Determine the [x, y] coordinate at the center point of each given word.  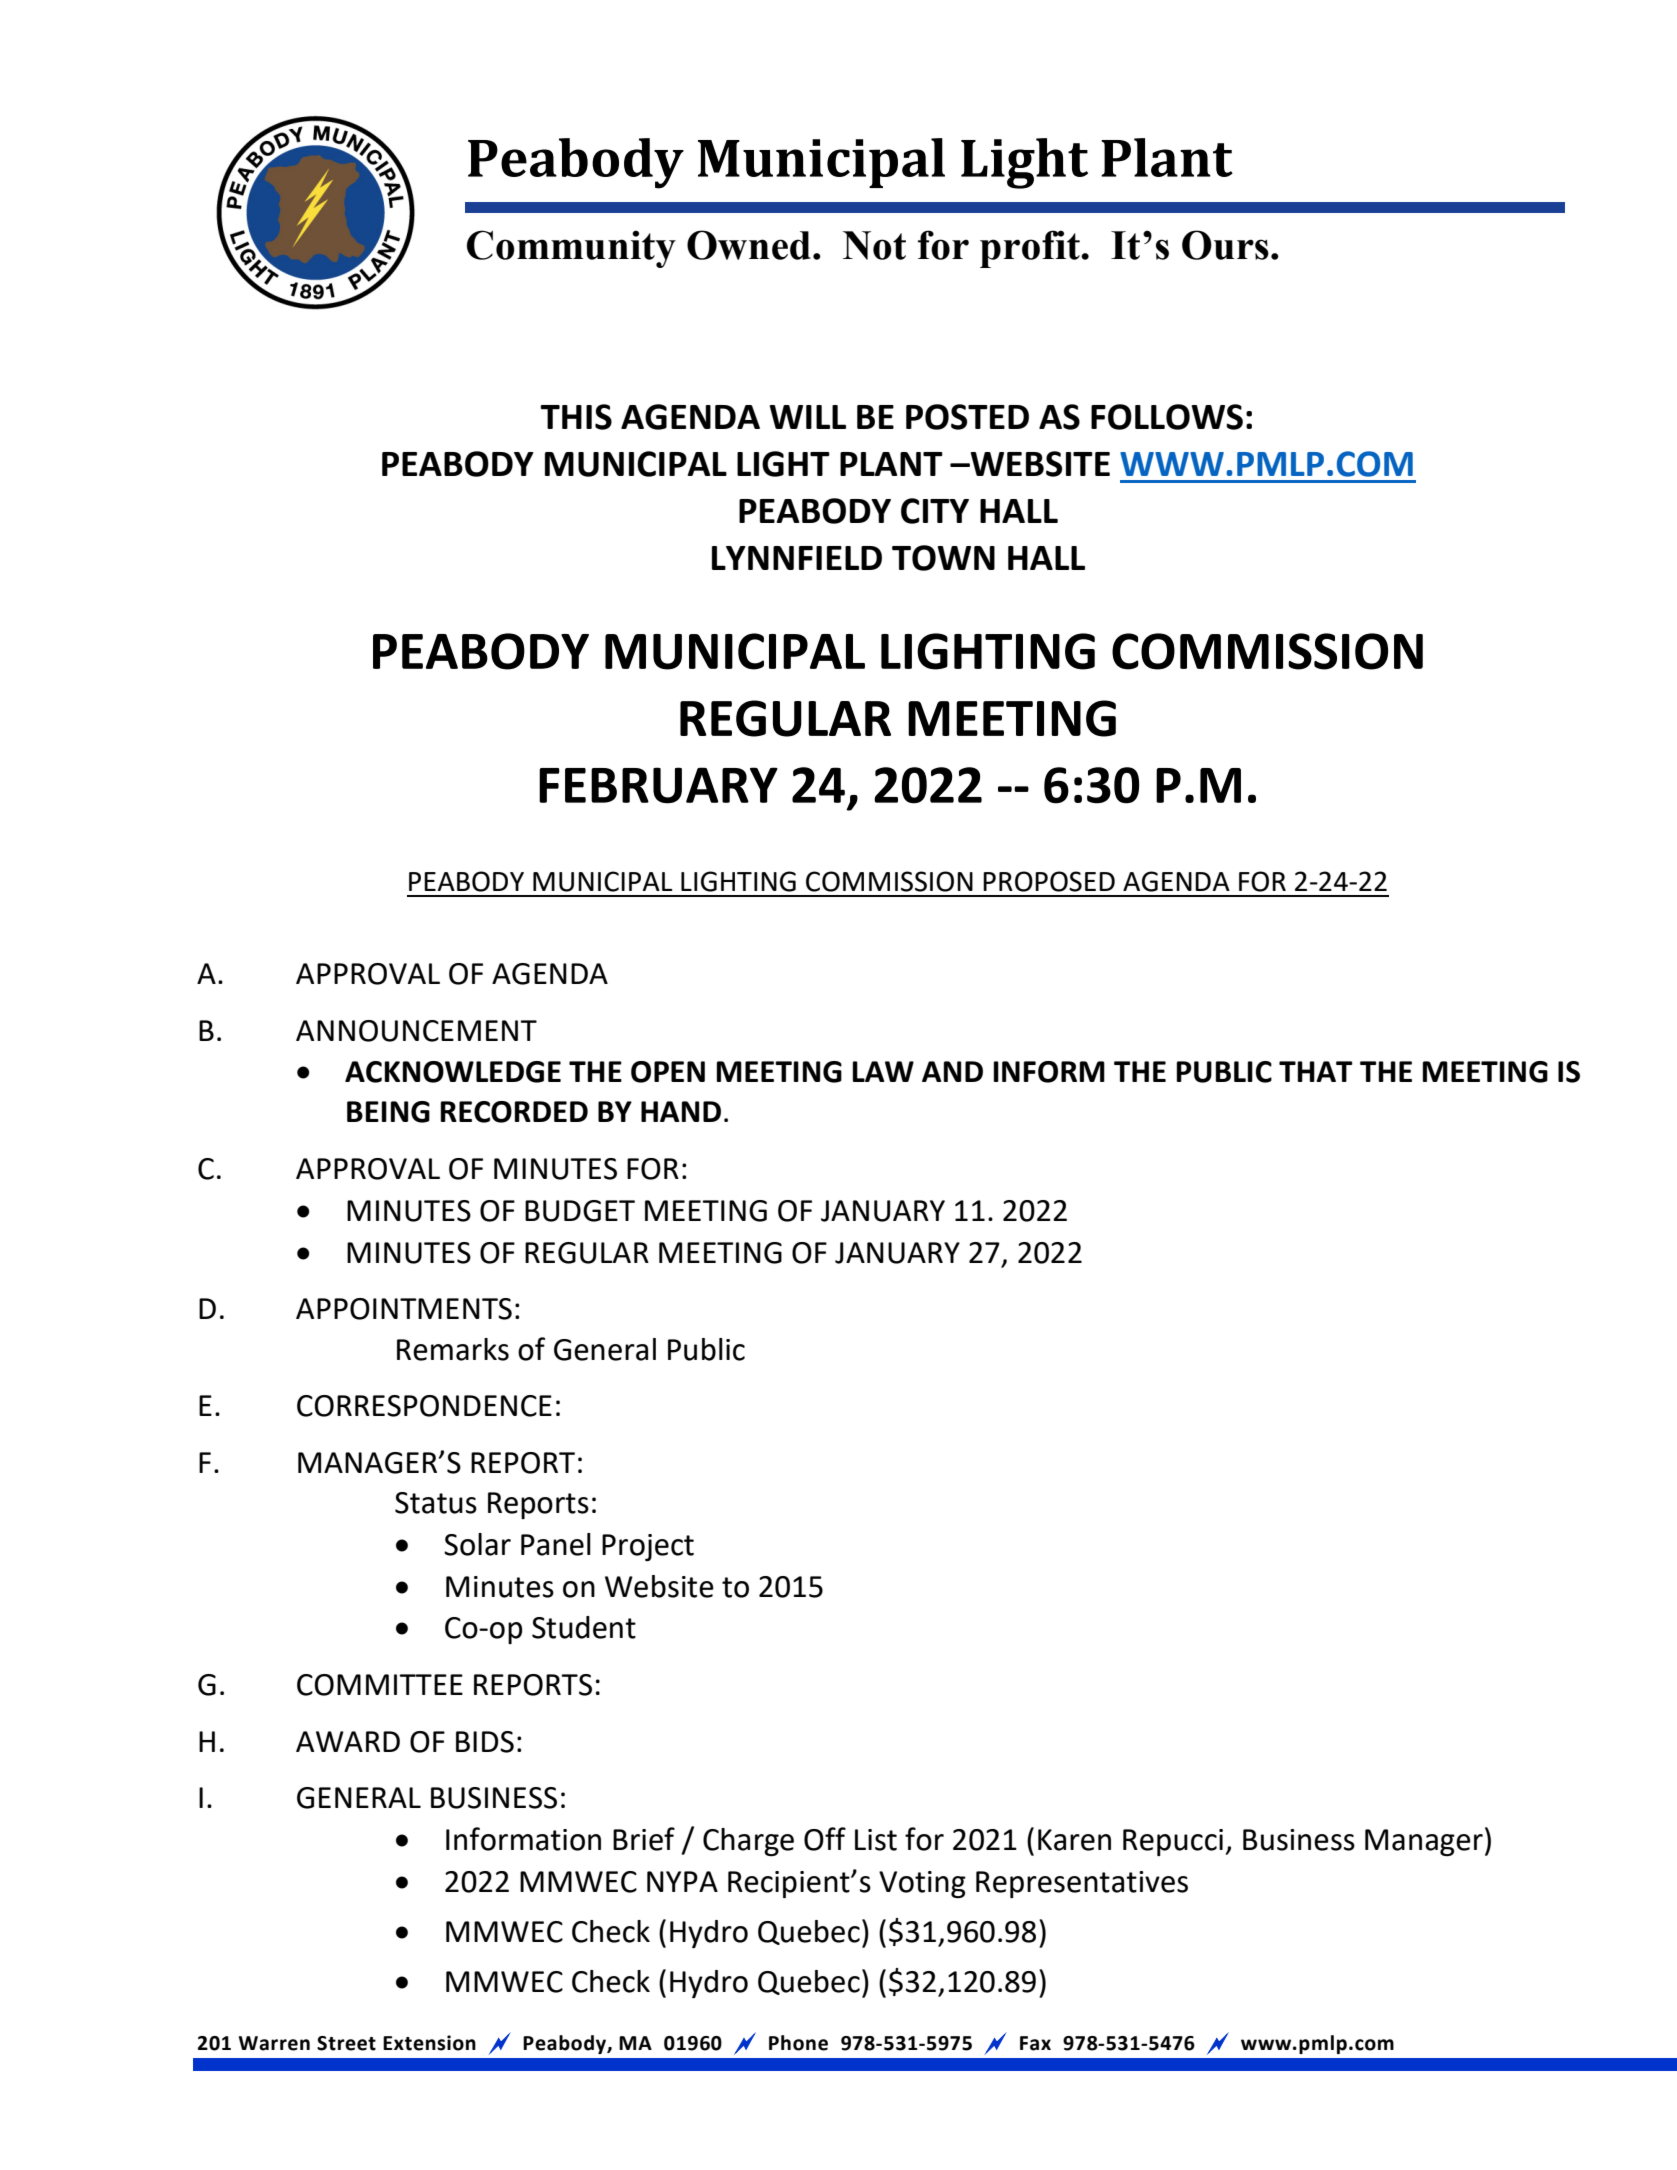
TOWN [943, 558]
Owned [749, 245]
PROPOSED [1049, 881]
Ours [1225, 245]
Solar [477, 1544]
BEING [388, 1112]
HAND [681, 1111]
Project [648, 1547]
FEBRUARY [658, 785]
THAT [1316, 1071]
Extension [429, 2043]
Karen [1074, 1840]
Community [571, 249]
